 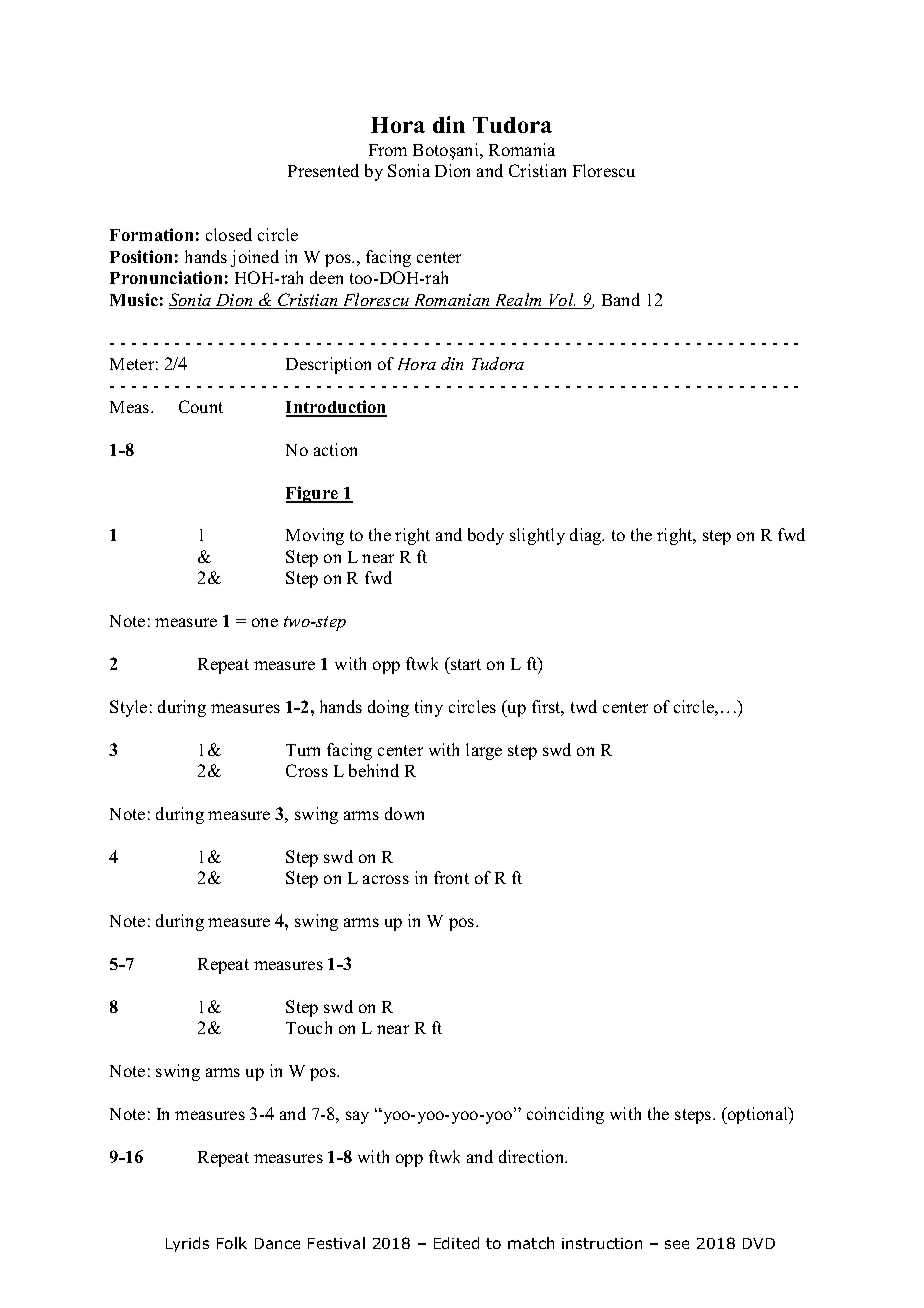 I want to click on Edited, so click(x=456, y=1243).
